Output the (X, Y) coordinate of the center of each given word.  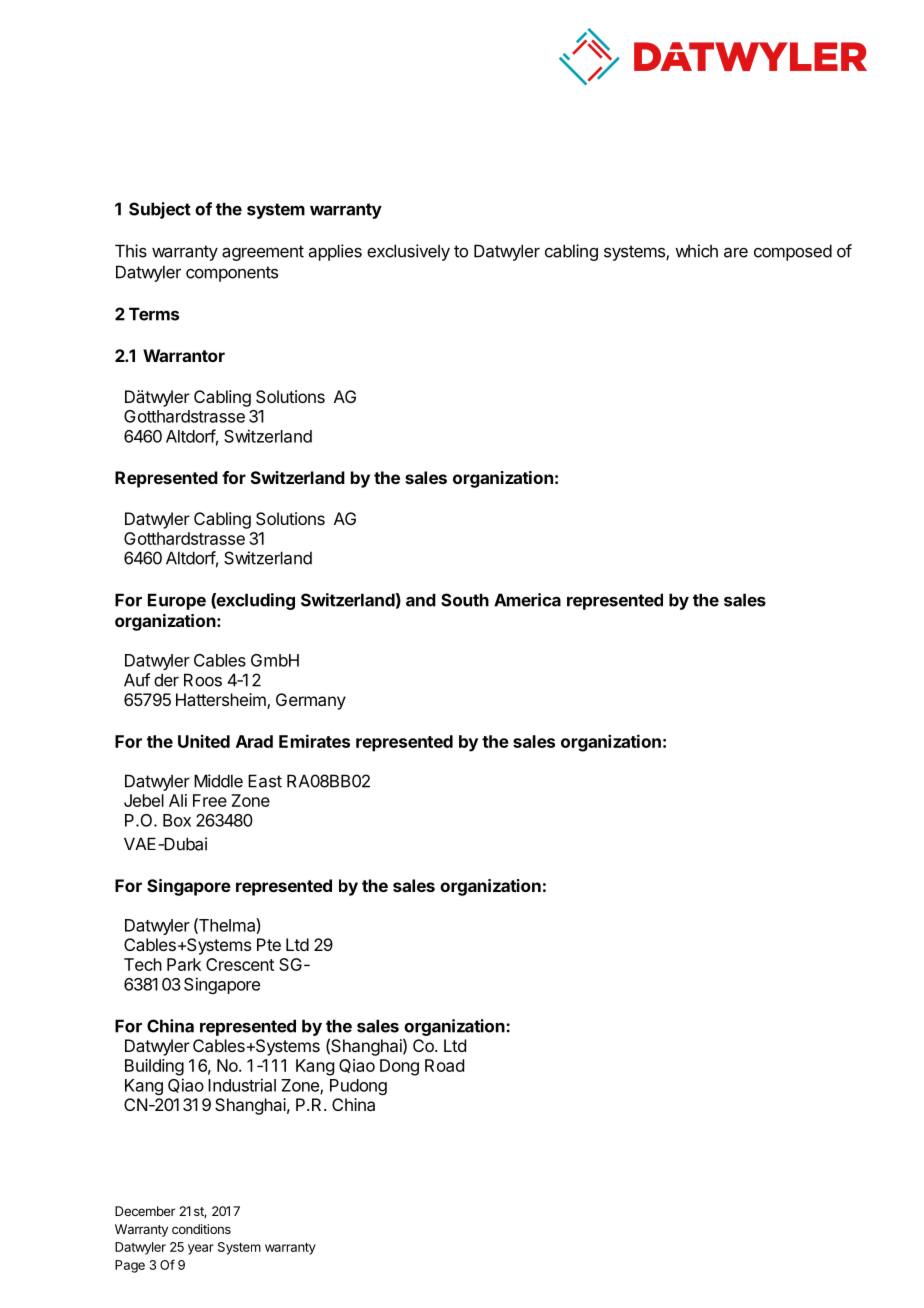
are (736, 253)
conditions (201, 1229)
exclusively (408, 252)
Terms (154, 314)
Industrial (242, 1085)
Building (154, 1067)
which (696, 251)
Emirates (314, 741)
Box (177, 820)
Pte (269, 944)
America (527, 600)
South (465, 600)
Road (444, 1065)
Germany (311, 701)
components (232, 274)
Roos (203, 680)
